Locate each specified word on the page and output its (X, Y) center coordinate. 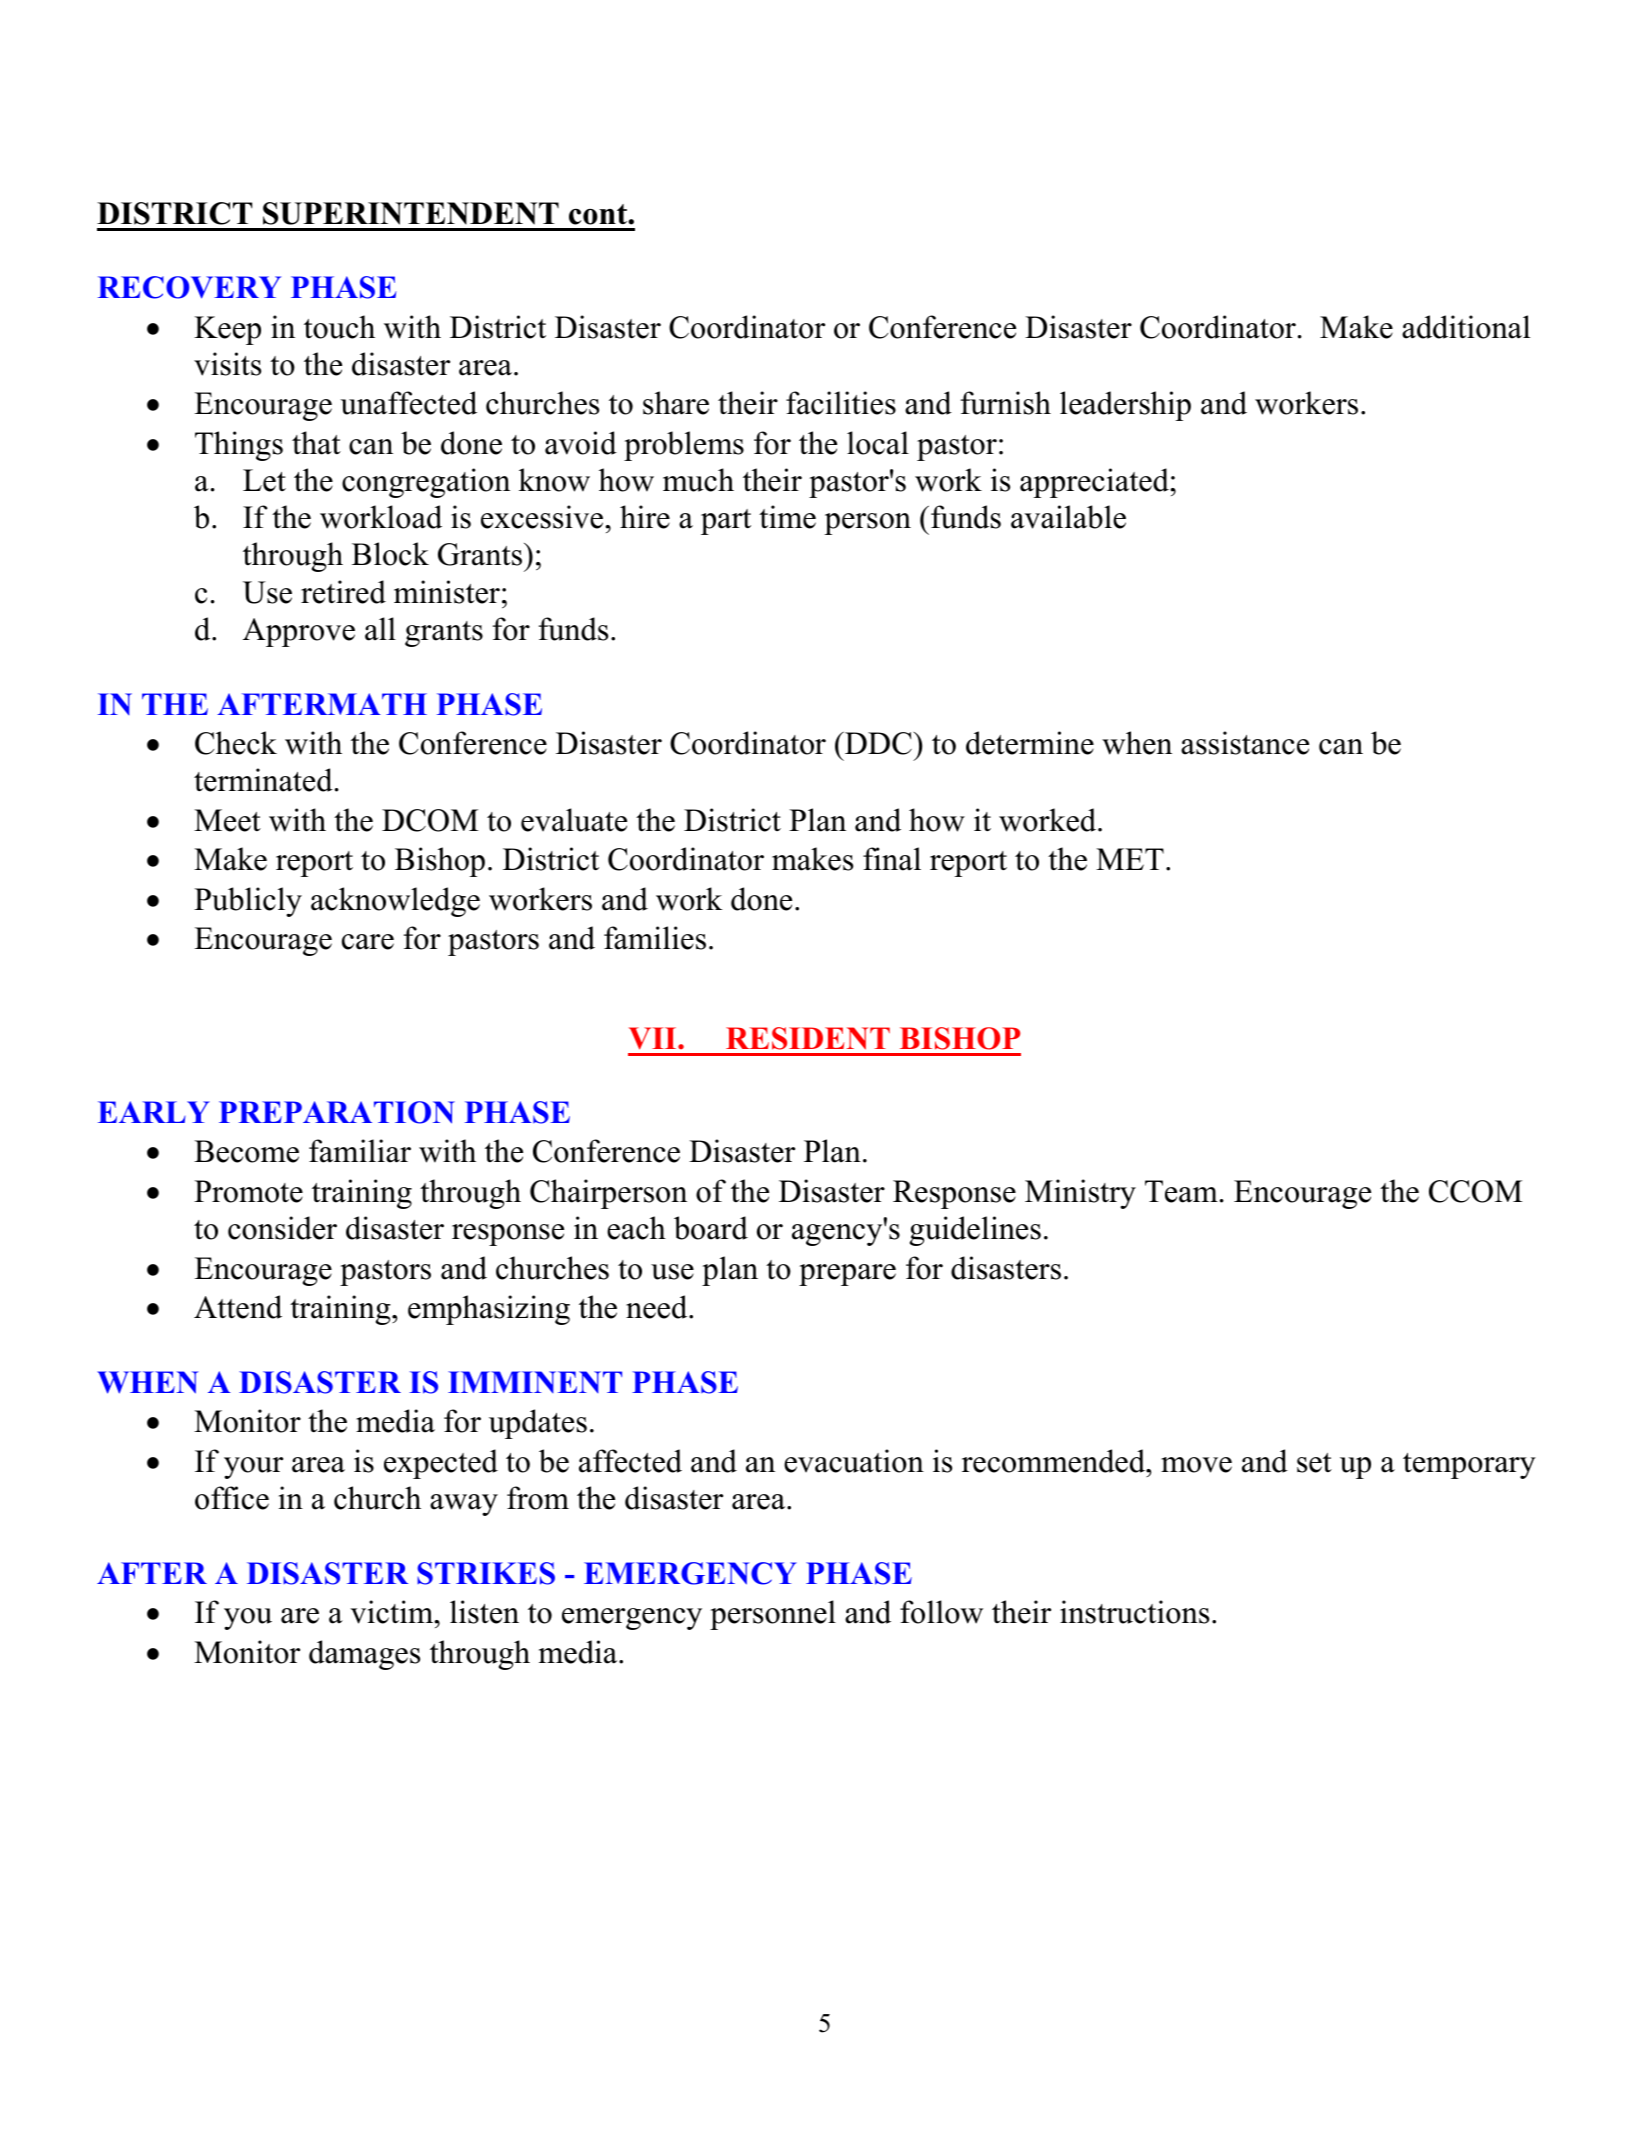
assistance (1245, 743)
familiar (360, 1151)
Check (236, 743)
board (711, 1228)
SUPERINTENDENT (411, 213)
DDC (878, 743)
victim (393, 1612)
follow (941, 1612)
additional (1466, 327)
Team (1181, 1191)
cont (599, 214)
